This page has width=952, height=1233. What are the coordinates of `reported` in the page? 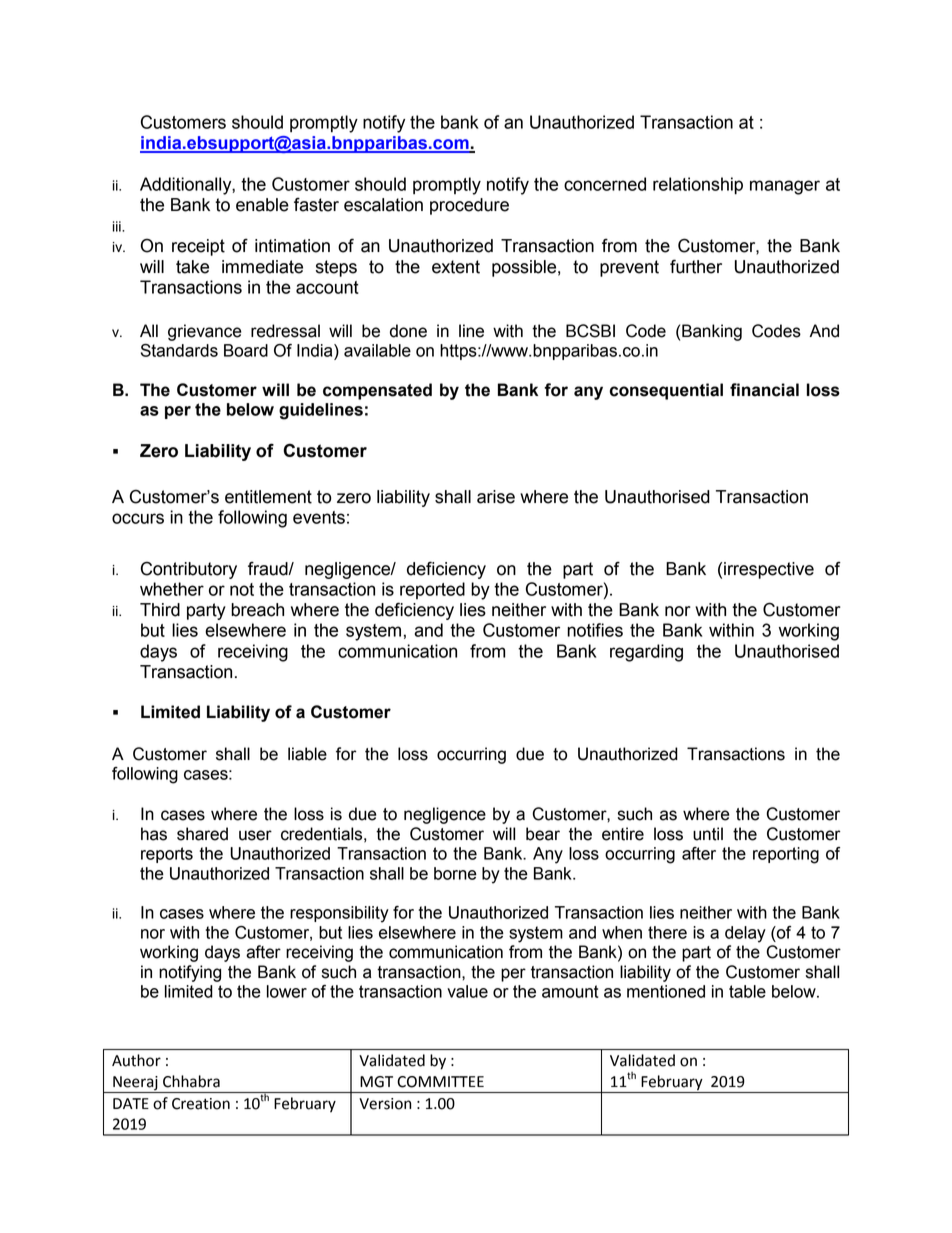 It's located at (432, 590).
